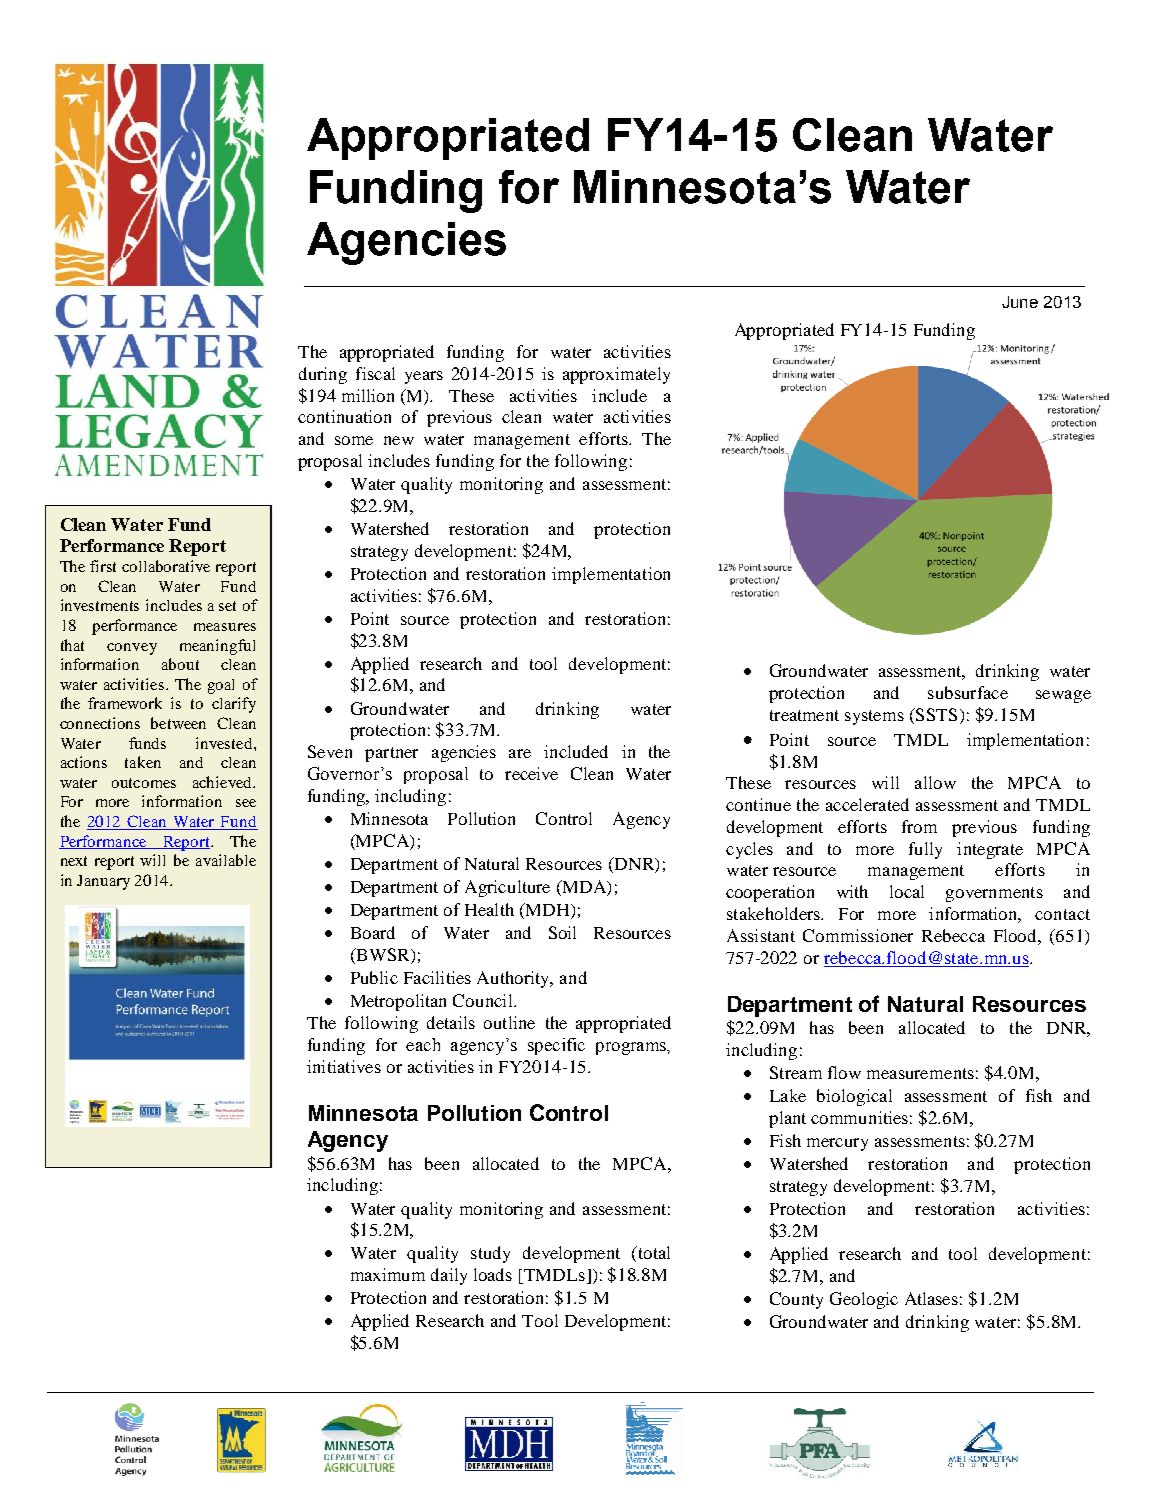  What do you see at coordinates (493, 1274) in the screenshot?
I see `loads` at bounding box center [493, 1274].
